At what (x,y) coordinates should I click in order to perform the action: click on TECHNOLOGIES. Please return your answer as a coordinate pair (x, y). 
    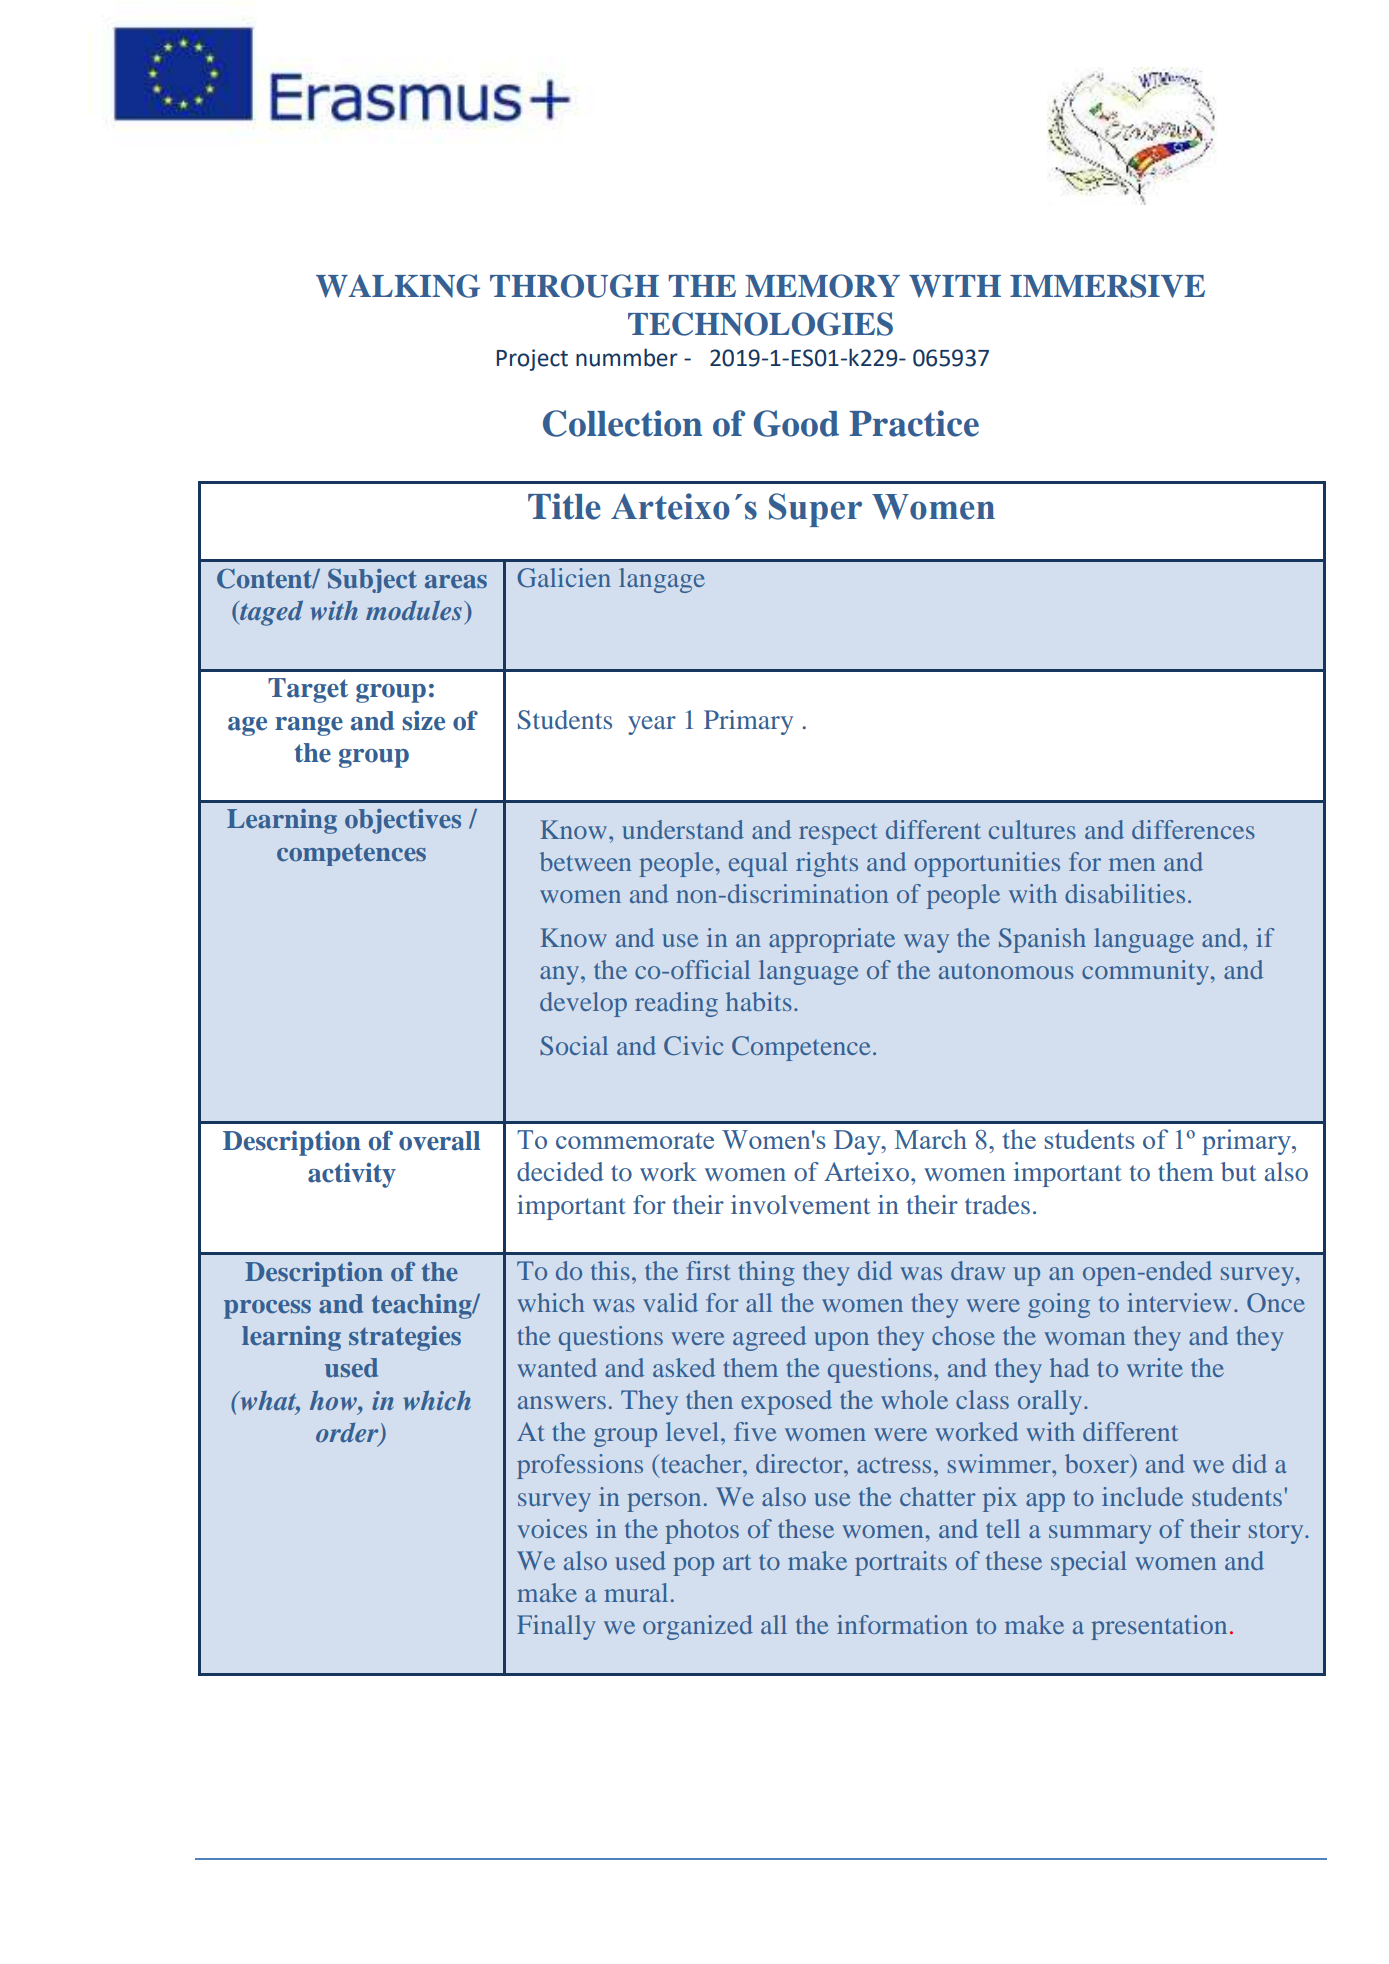
    Looking at the image, I should click on (760, 324).
